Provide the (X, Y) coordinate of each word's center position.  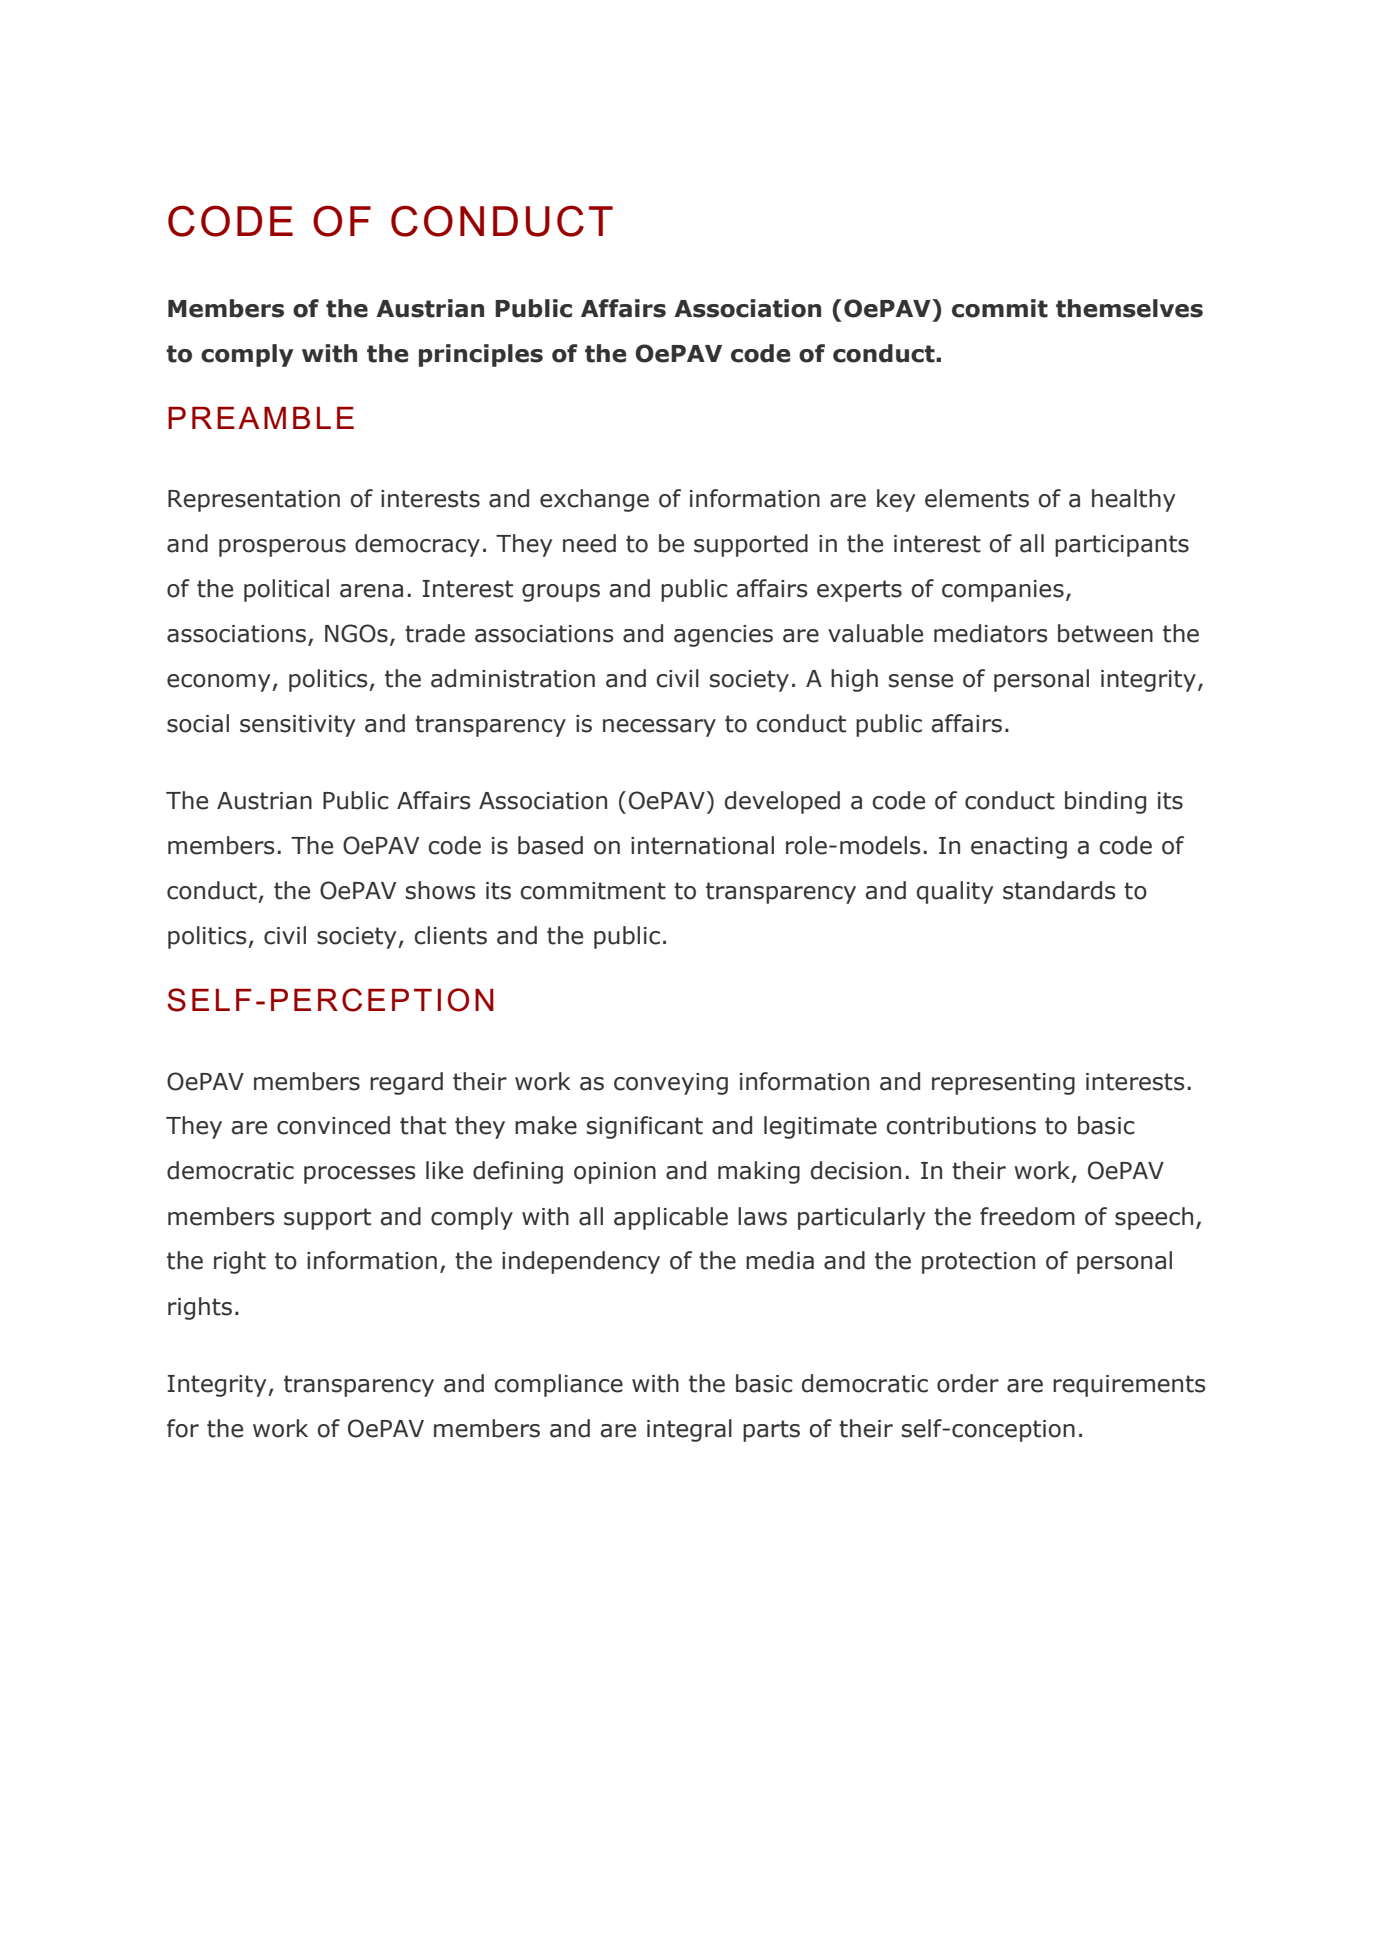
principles (481, 355)
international (702, 845)
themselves (1129, 308)
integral (689, 1430)
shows (441, 890)
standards (1059, 890)
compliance (558, 1385)
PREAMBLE (261, 418)
